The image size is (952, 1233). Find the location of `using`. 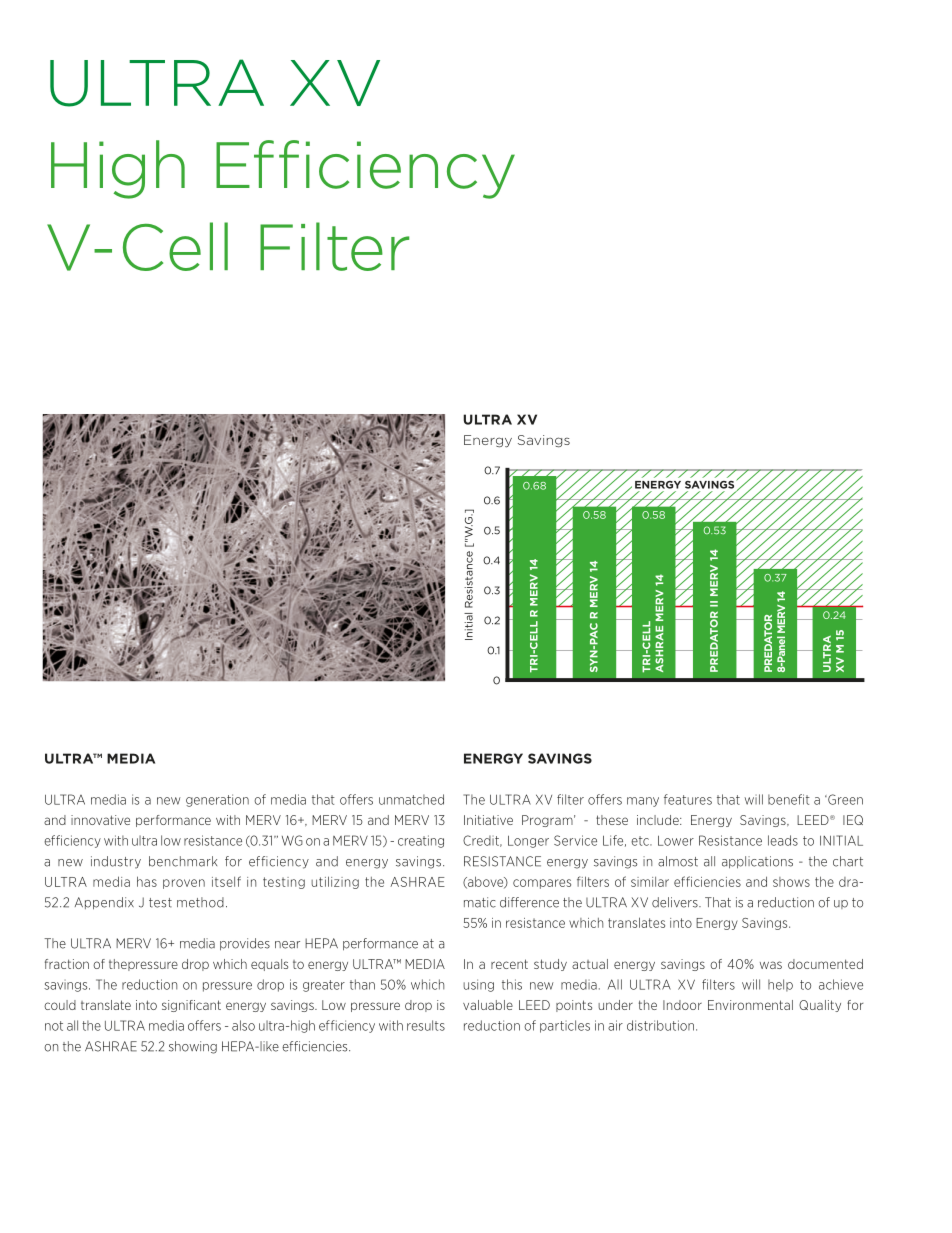

using is located at coordinates (478, 985).
